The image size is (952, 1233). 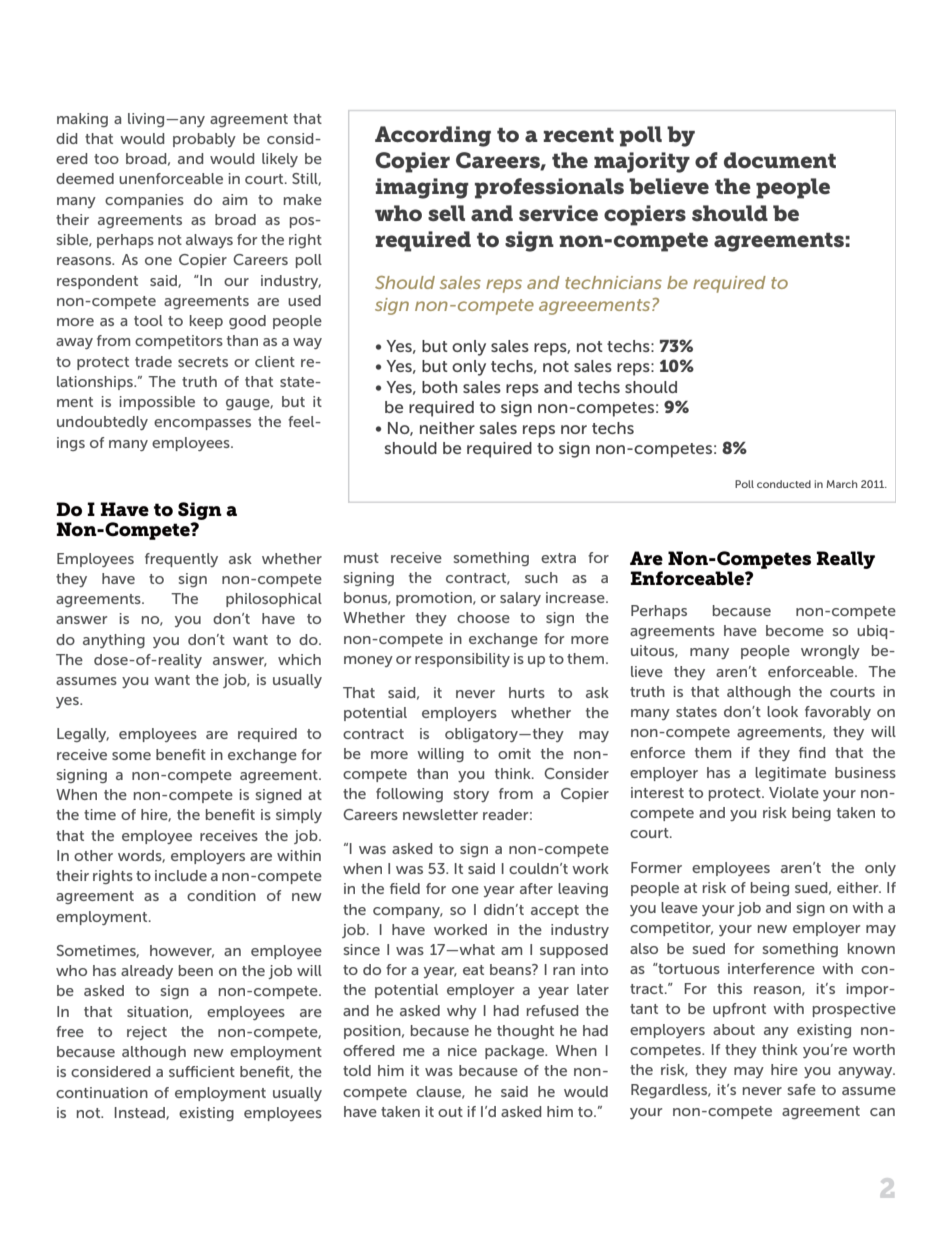 What do you see at coordinates (114, 641) in the document?
I see `anything` at bounding box center [114, 641].
